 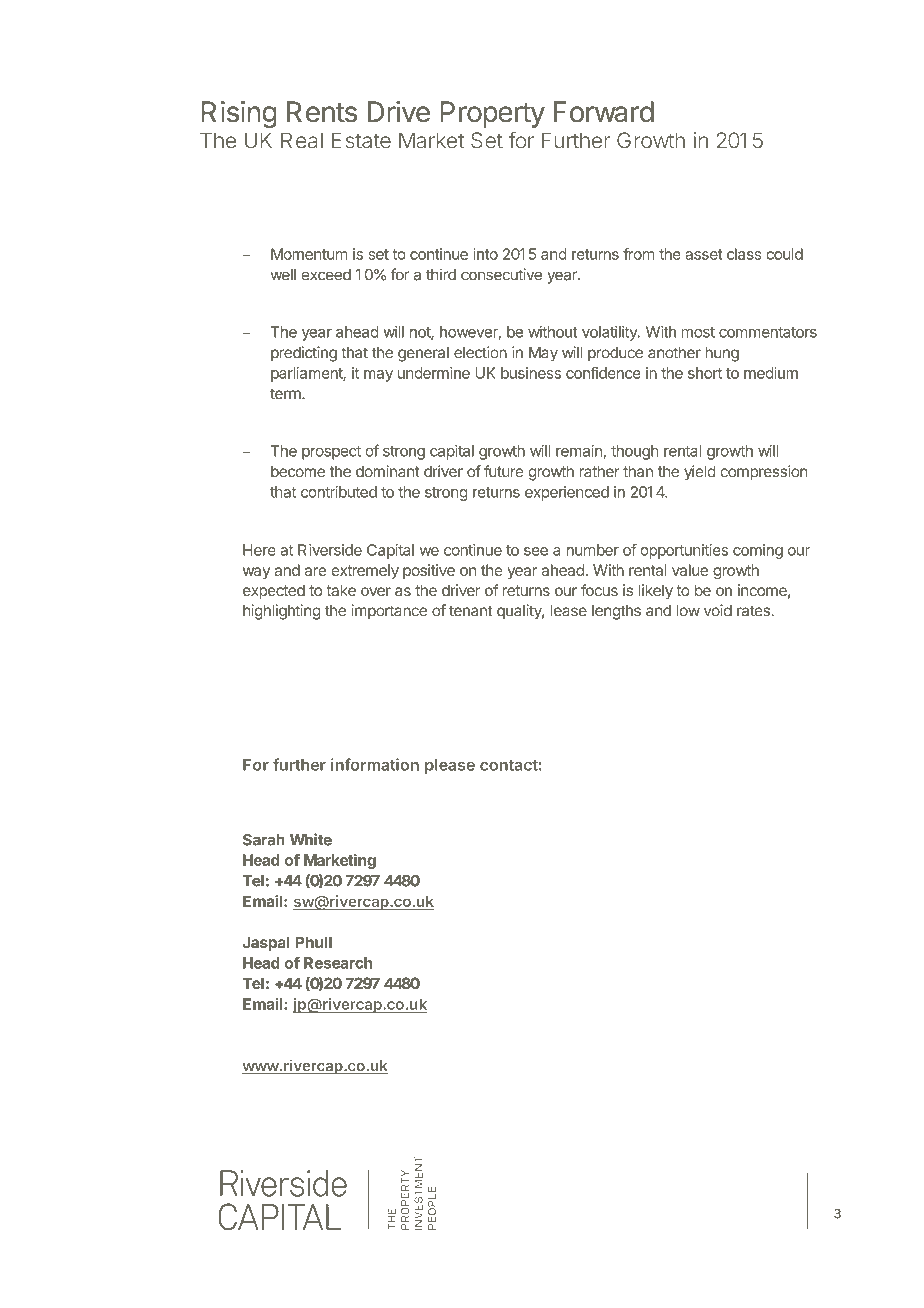 What do you see at coordinates (470, 611) in the screenshot?
I see `tenant` at bounding box center [470, 611].
